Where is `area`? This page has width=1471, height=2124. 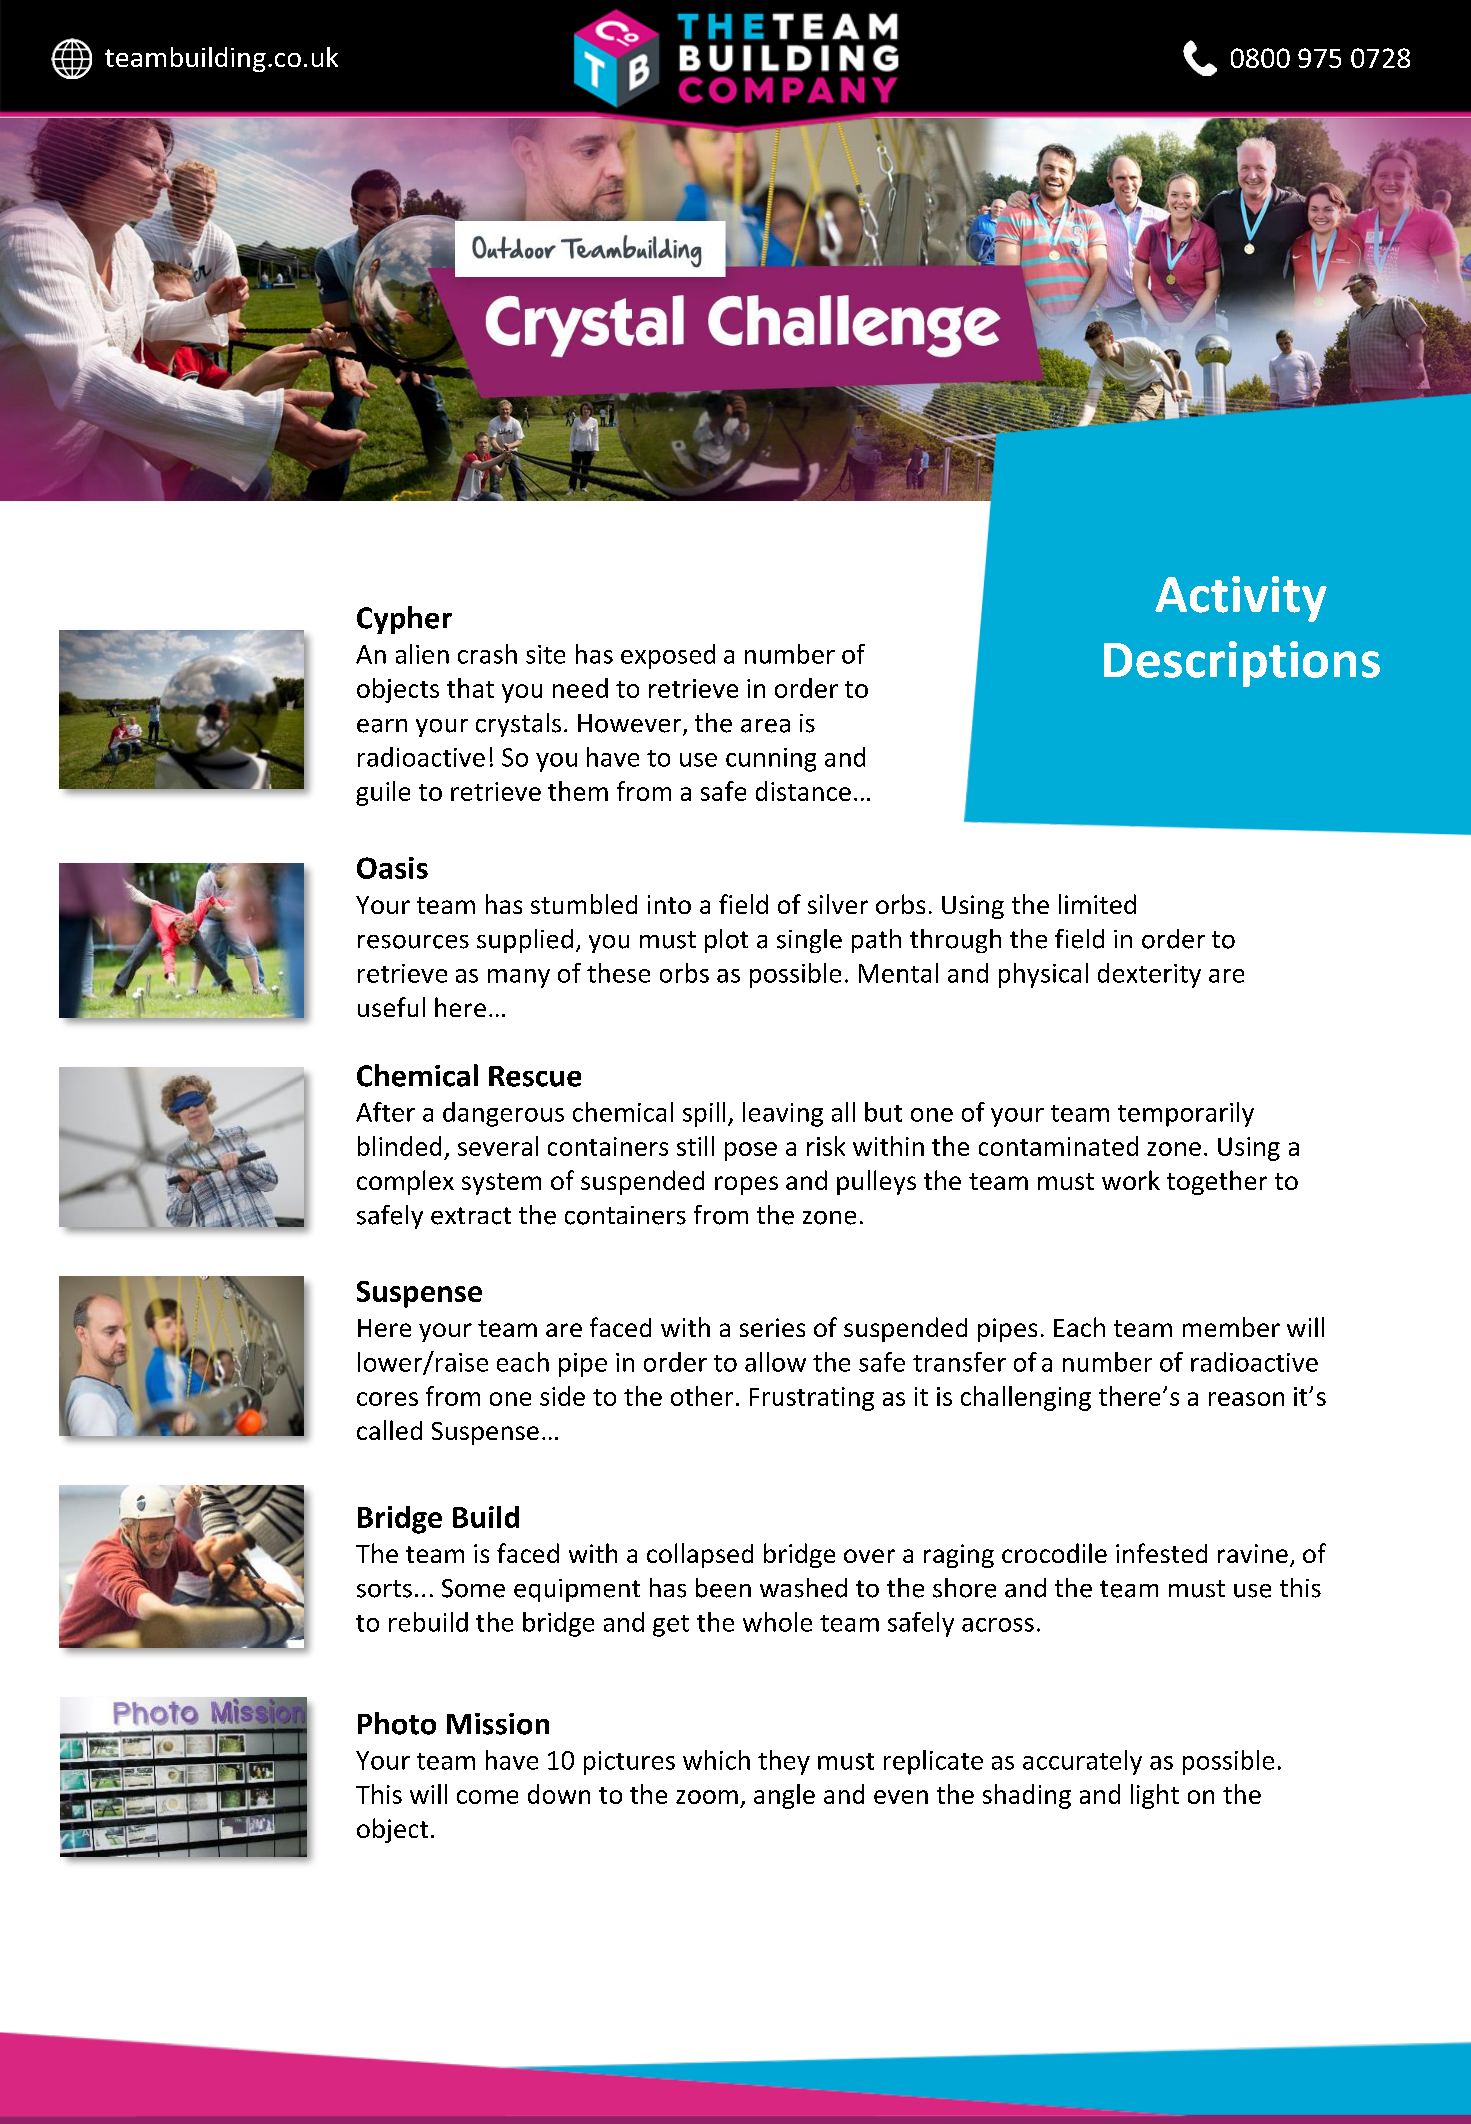
area is located at coordinates (765, 726).
